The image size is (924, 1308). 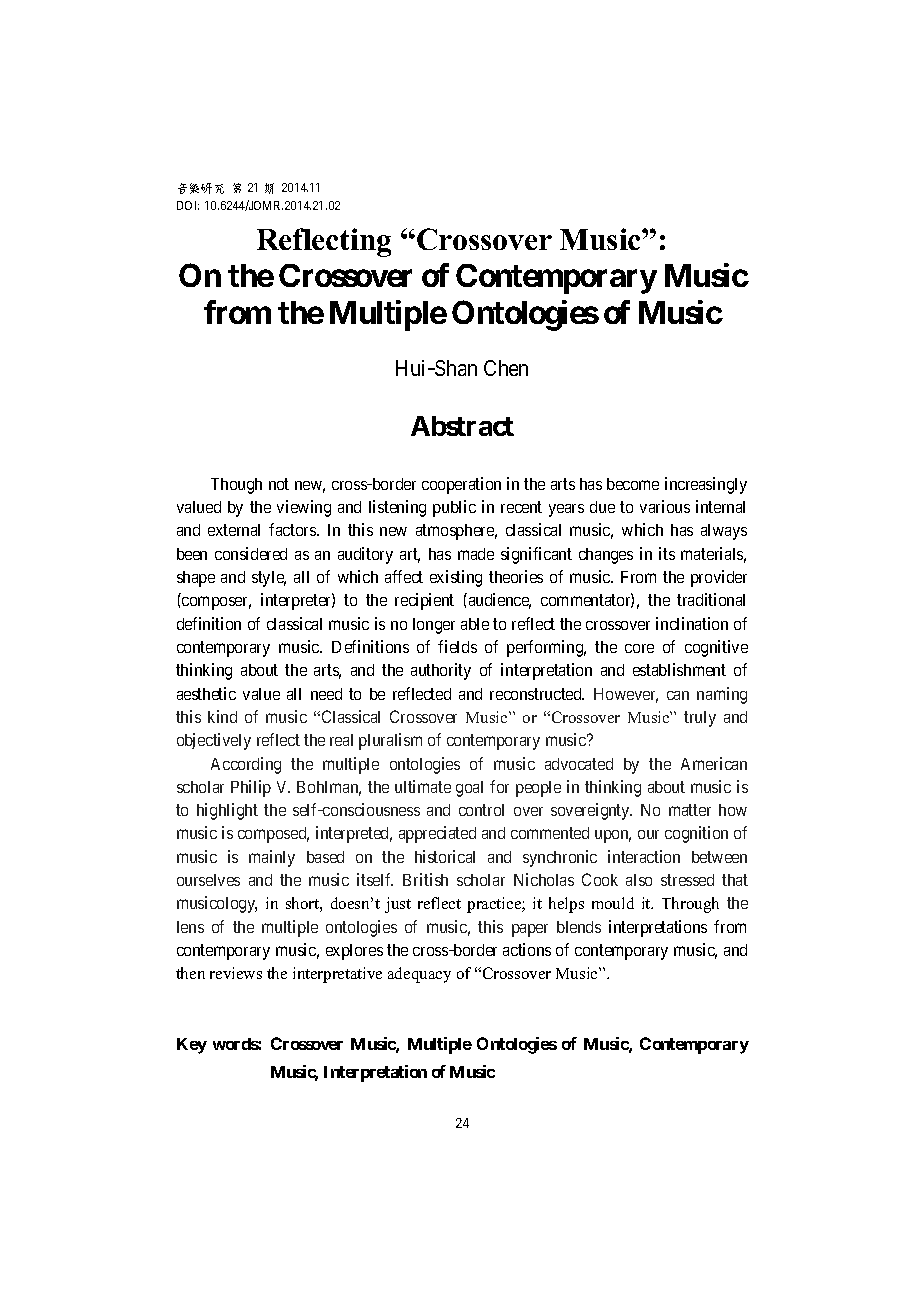 What do you see at coordinates (269, 579) in the page?
I see `style` at bounding box center [269, 579].
